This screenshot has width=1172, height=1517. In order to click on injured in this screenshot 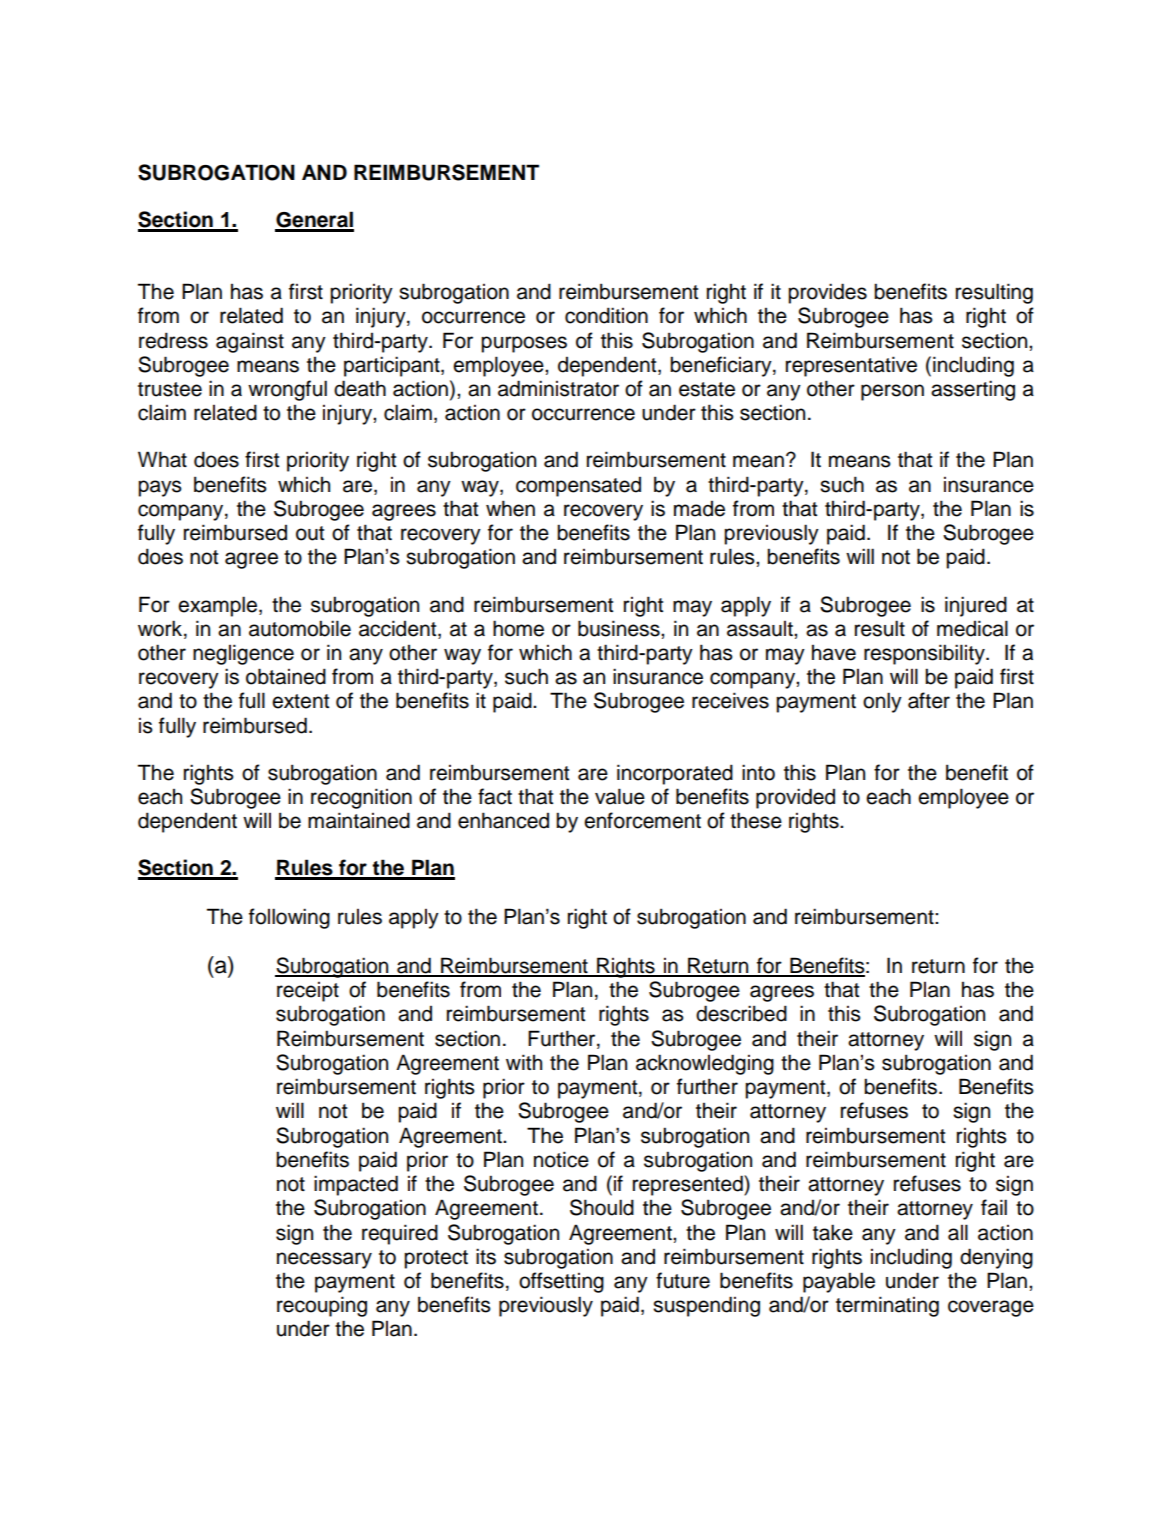, I will do `click(976, 606)`.
